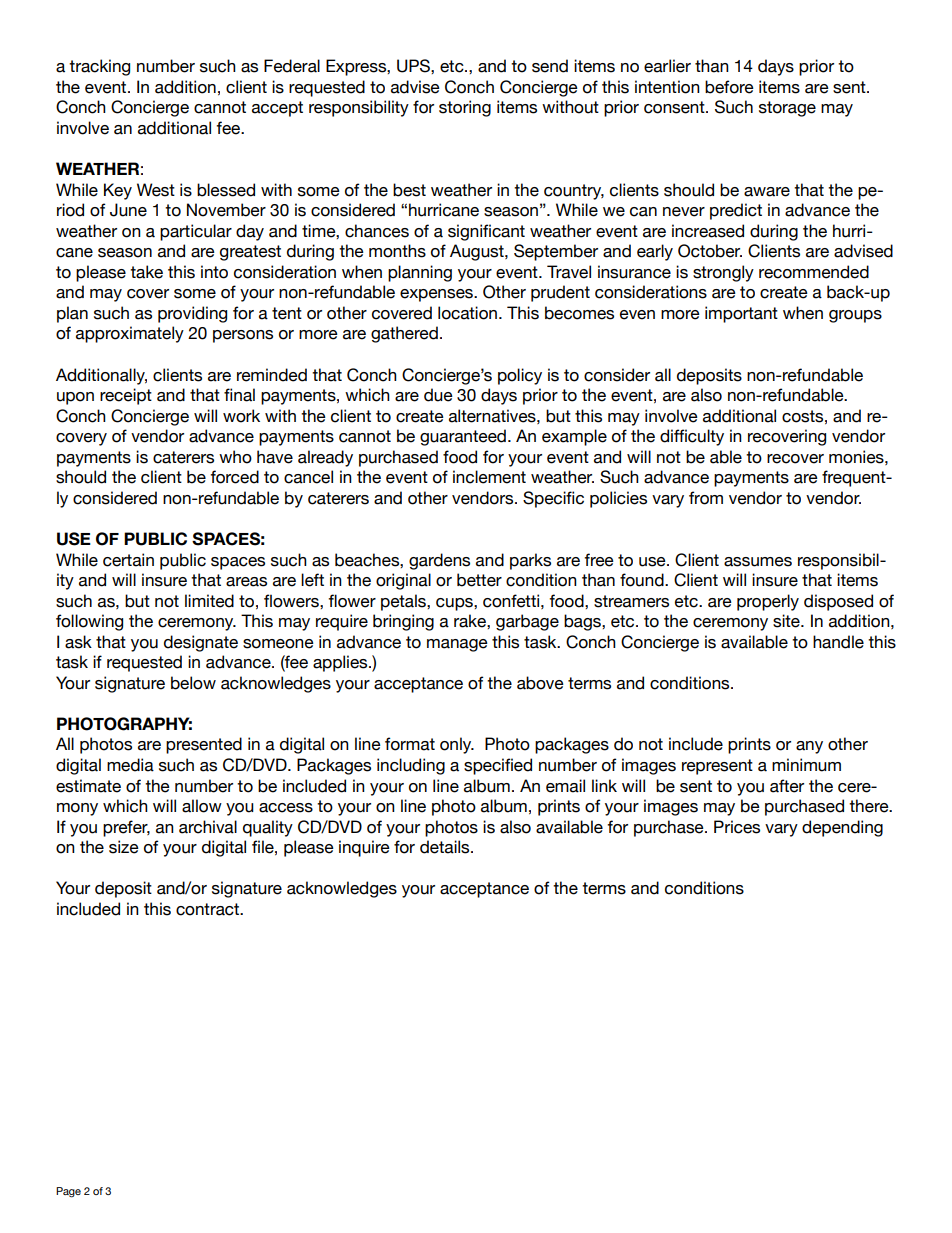  What do you see at coordinates (741, 314) in the screenshot?
I see `important` at bounding box center [741, 314].
